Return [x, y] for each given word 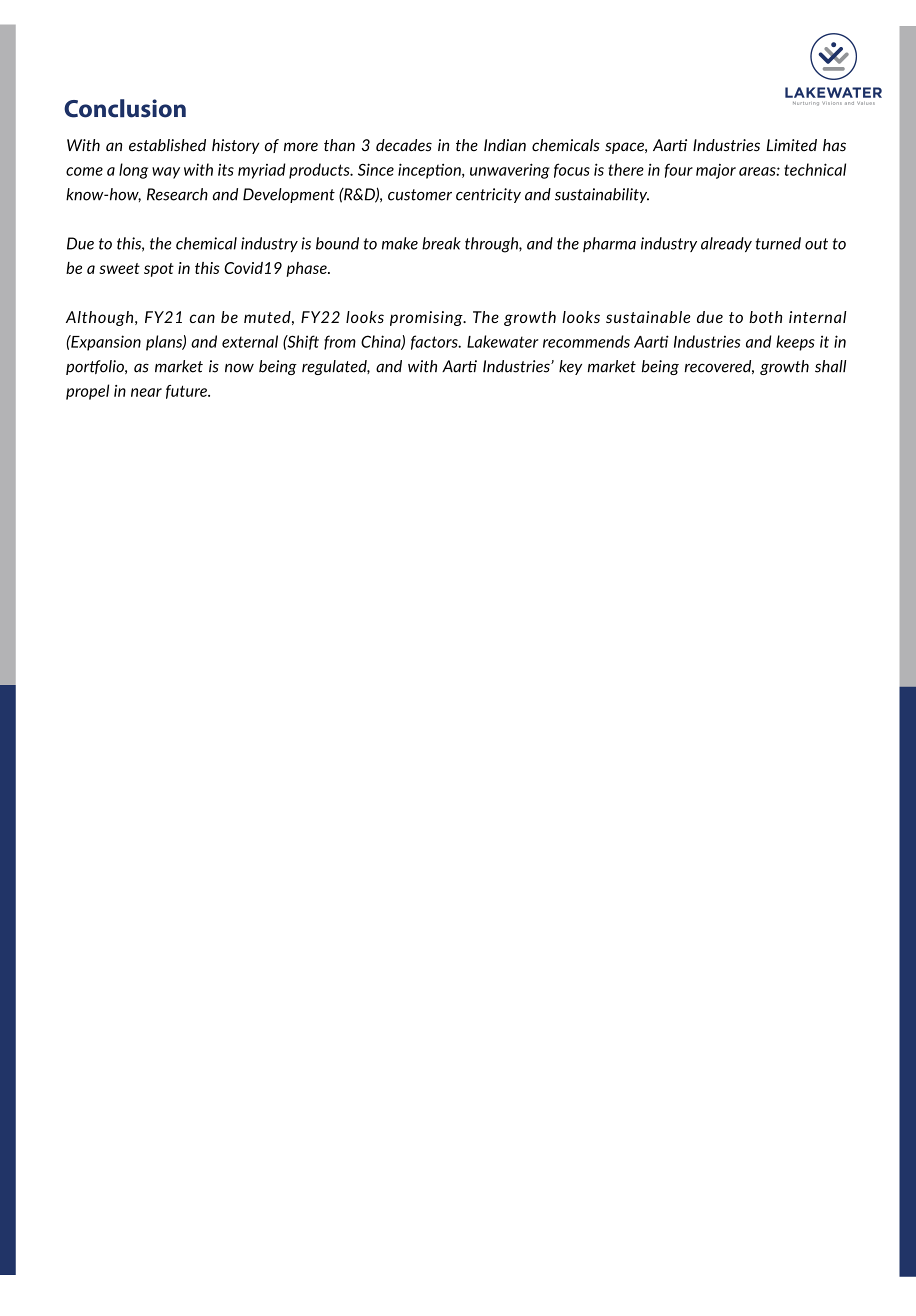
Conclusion [125, 108]
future [187, 392]
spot [159, 270]
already [726, 244]
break [441, 243]
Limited [791, 145]
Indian [505, 145]
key [570, 367]
